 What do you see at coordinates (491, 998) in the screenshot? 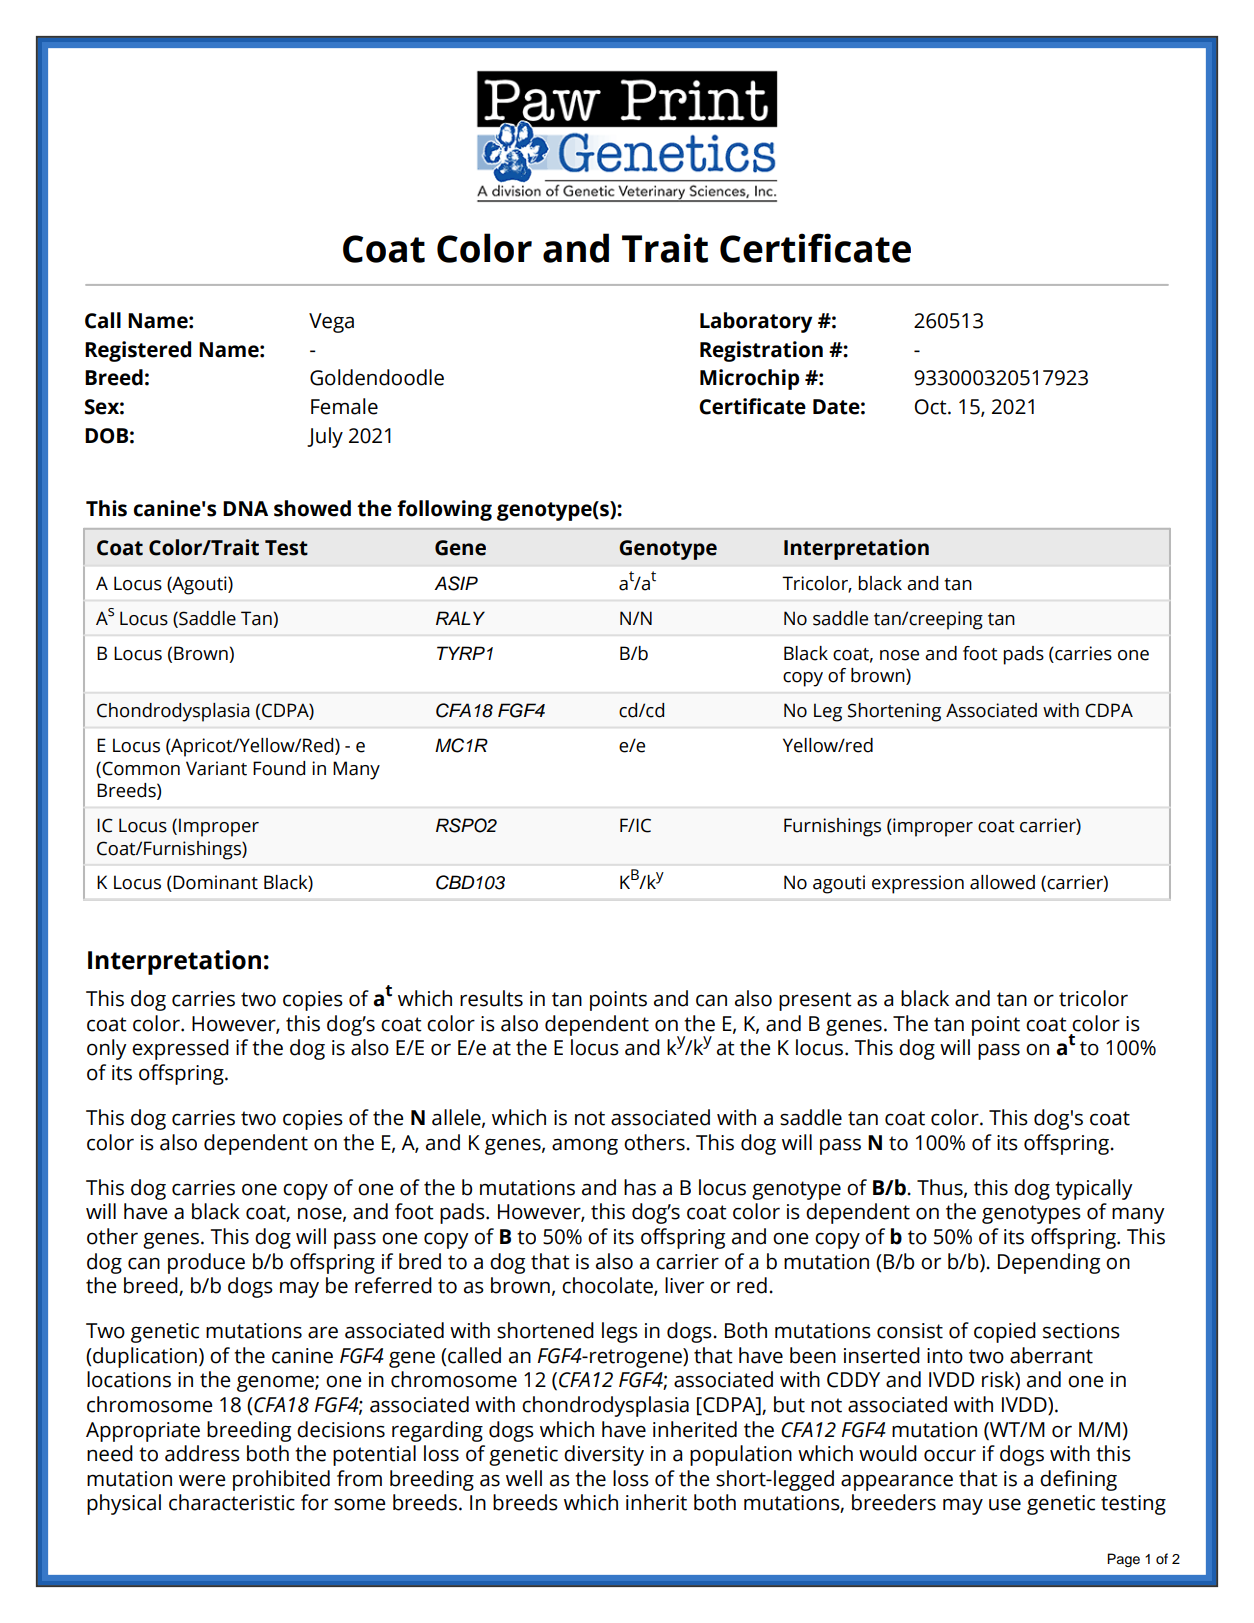
I see `results` at bounding box center [491, 998].
